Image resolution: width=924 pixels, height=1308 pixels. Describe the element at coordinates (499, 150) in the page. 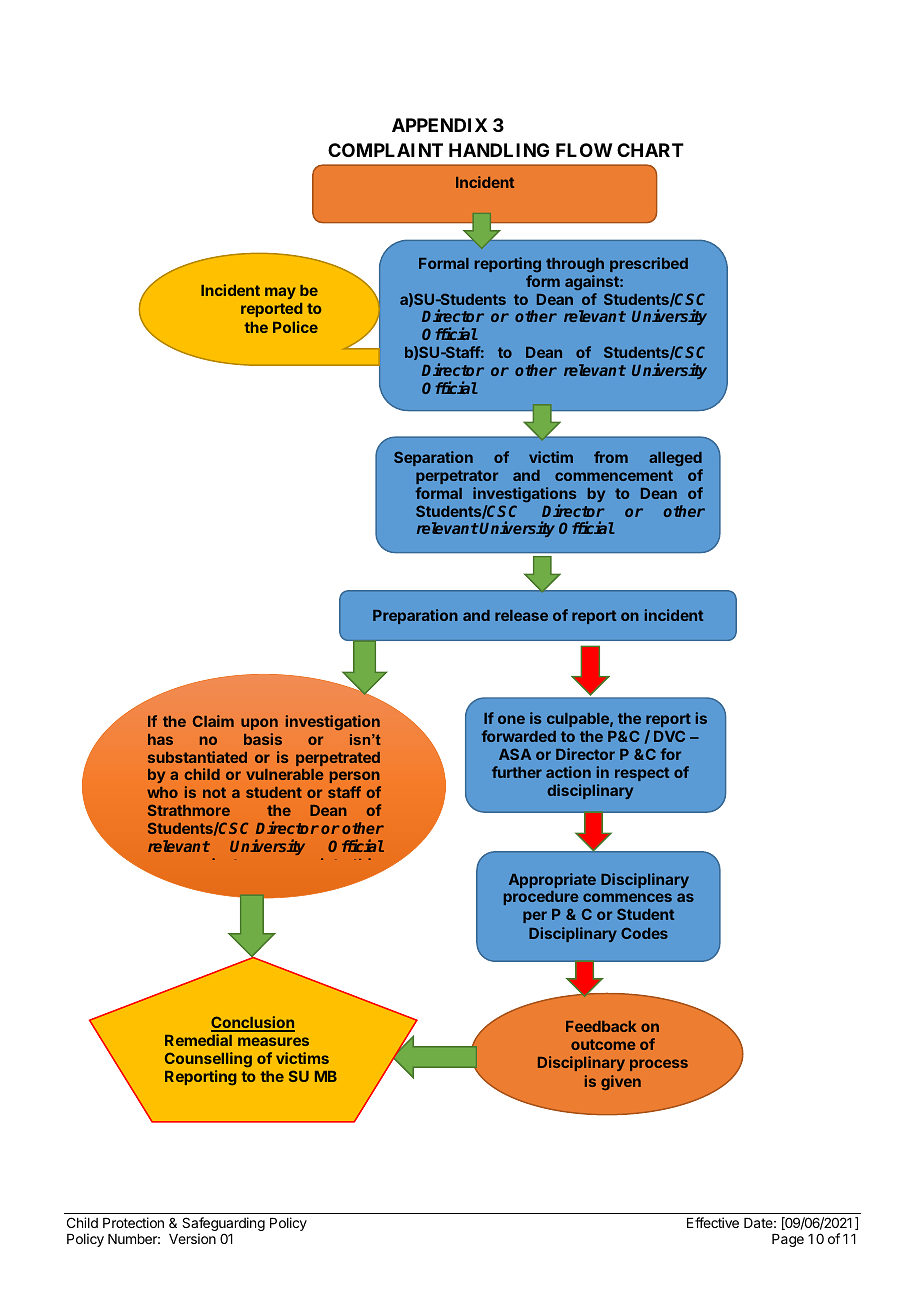

I see `HANDLING` at that location.
